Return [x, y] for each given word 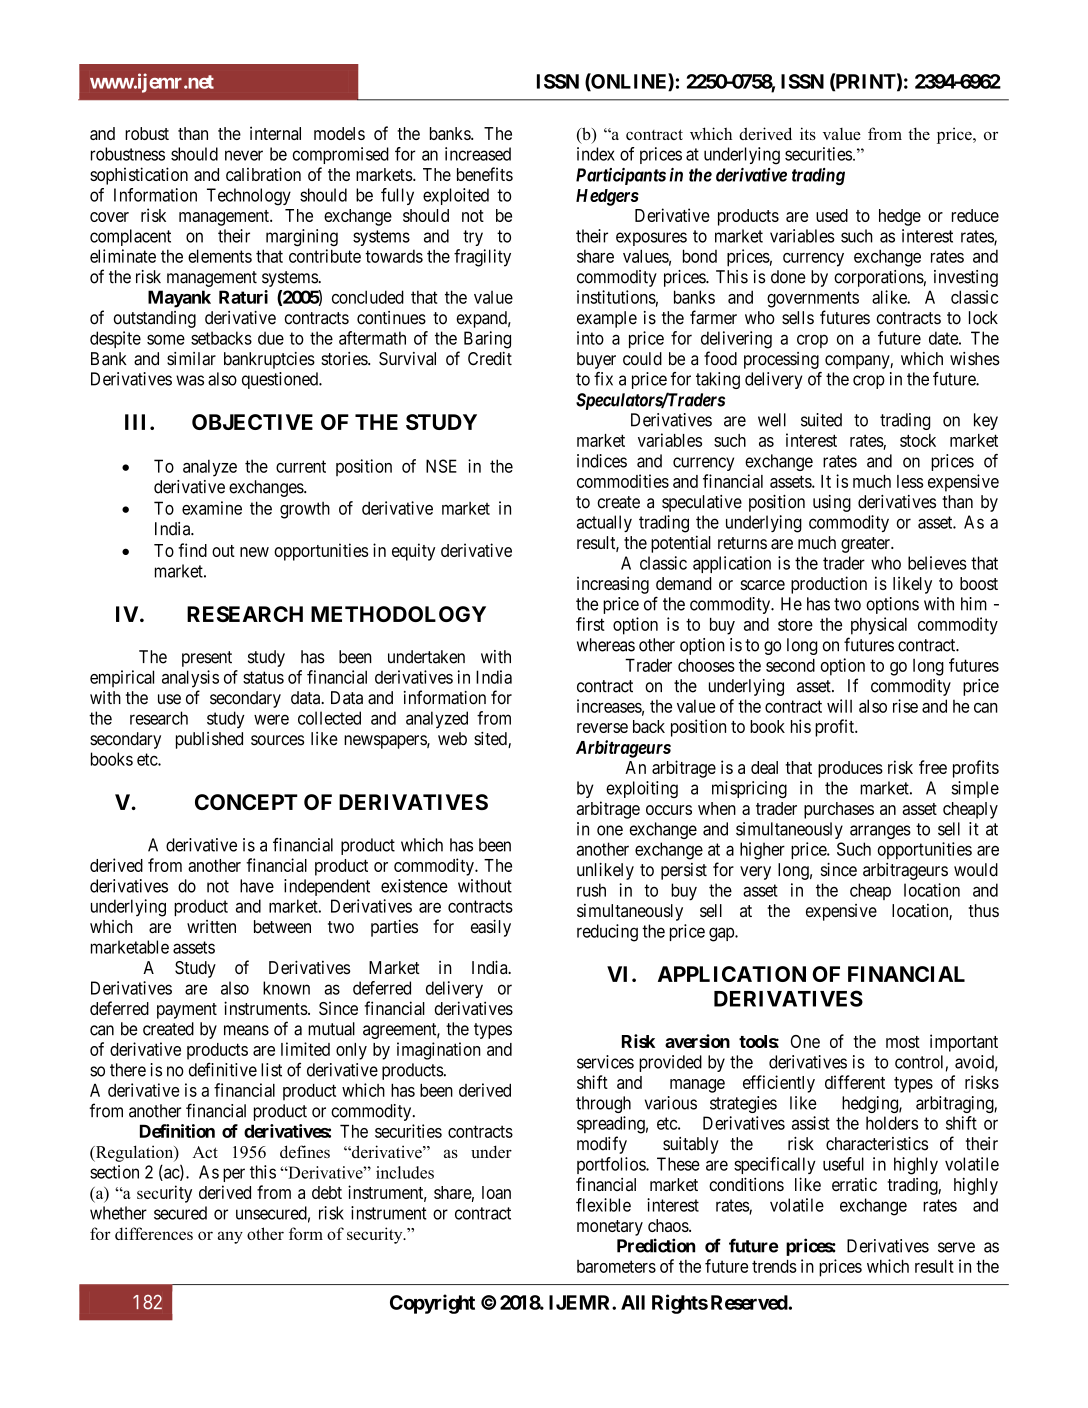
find [192, 550]
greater [866, 545]
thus [984, 910]
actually [604, 523]
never [244, 155]
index [596, 154]
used [832, 215]
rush [591, 890]
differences [154, 1233]
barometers [616, 1266]
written [211, 926]
